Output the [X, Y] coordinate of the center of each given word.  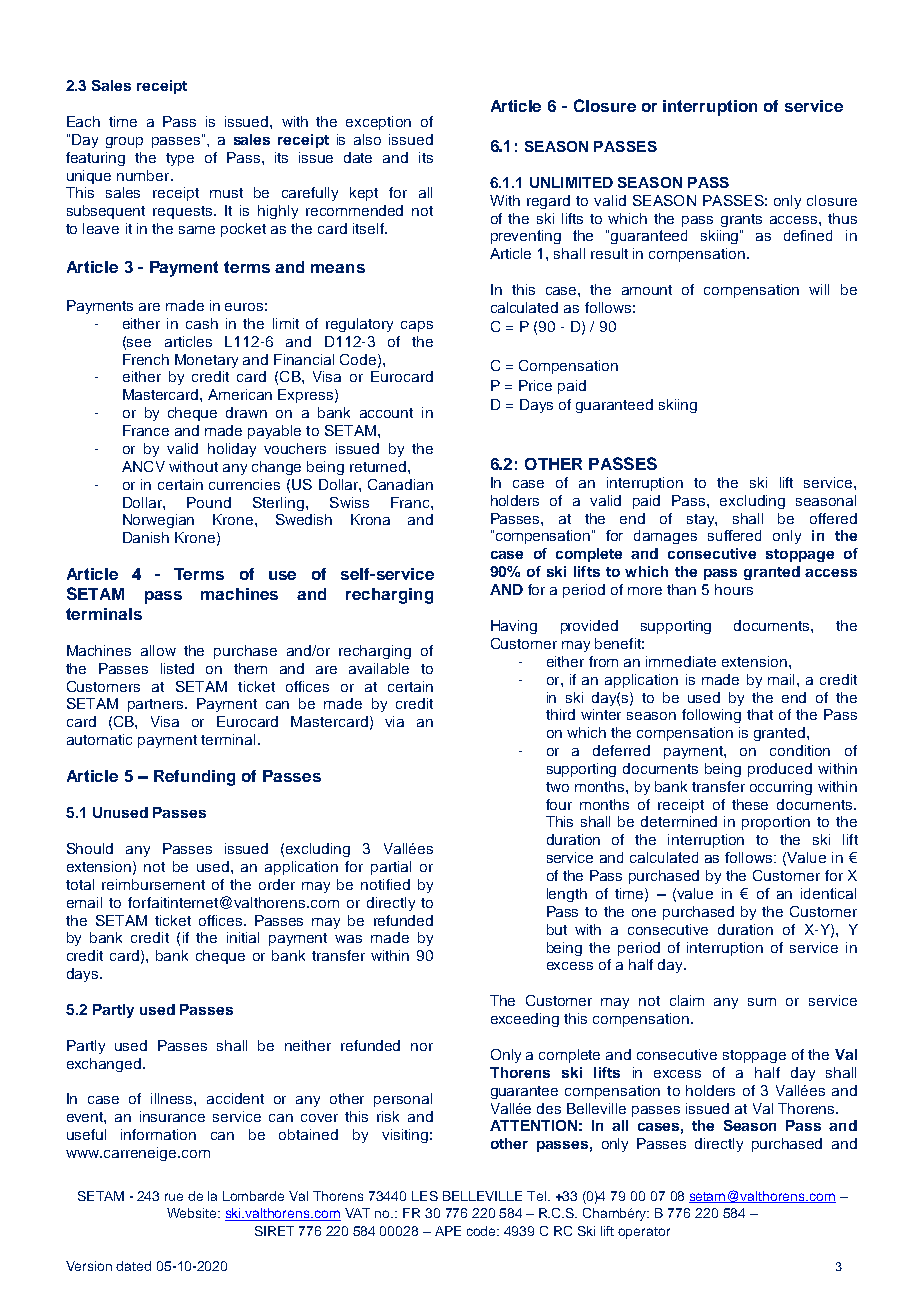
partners [157, 705]
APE [448, 1231]
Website [193, 1213]
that [760, 714]
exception [378, 123]
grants [741, 220]
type [180, 159]
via [394, 721]
